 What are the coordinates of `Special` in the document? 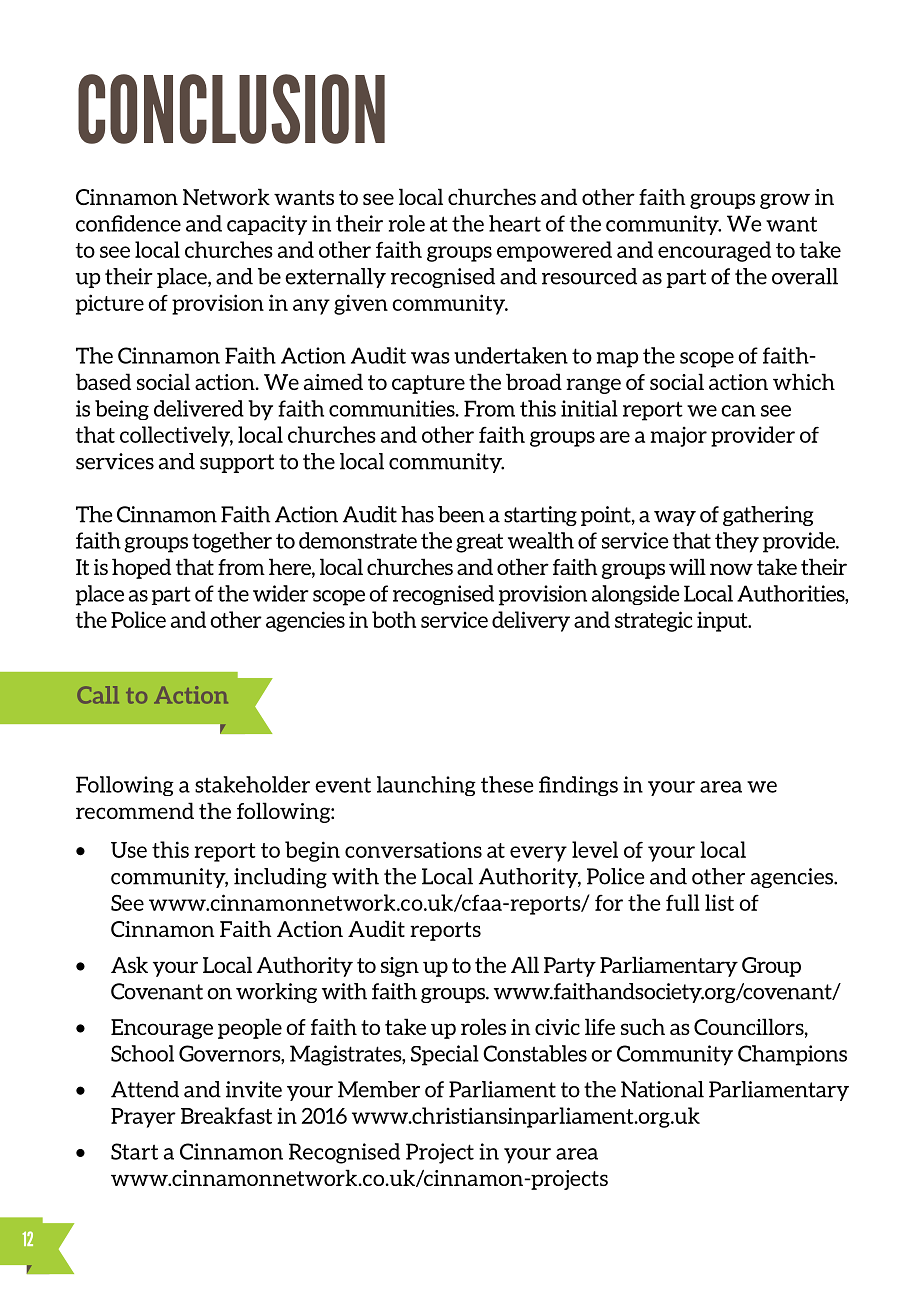 It's located at (445, 1055).
